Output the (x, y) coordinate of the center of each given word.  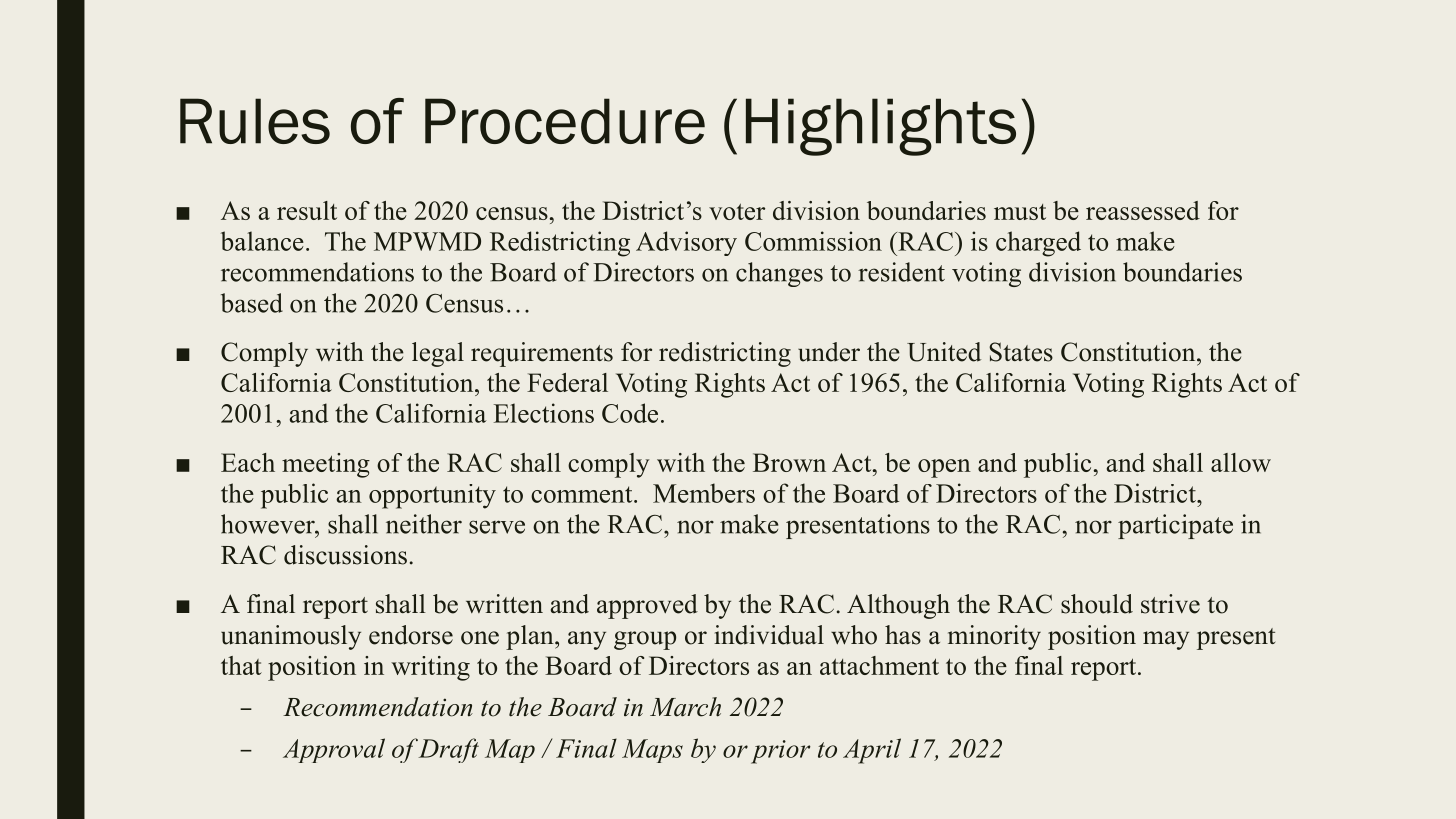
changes (779, 274)
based (252, 303)
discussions (345, 555)
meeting (326, 465)
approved (647, 606)
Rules (255, 121)
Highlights (881, 127)
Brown (789, 462)
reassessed (1143, 210)
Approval (334, 750)
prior (781, 752)
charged (1038, 244)
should (1097, 604)
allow (1241, 462)
